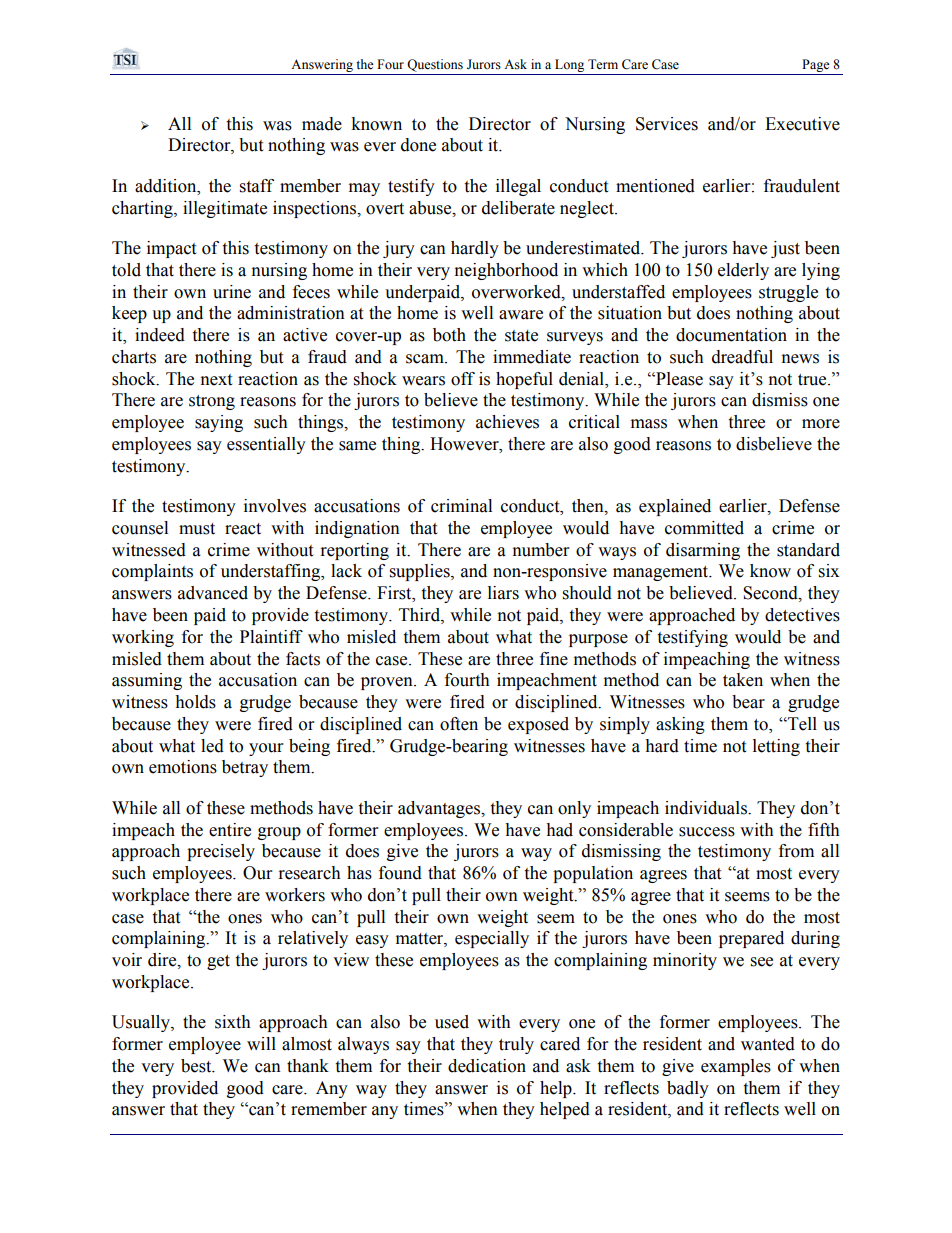  Describe the element at coordinates (197, 1066) in the page. I see `best` at that location.
